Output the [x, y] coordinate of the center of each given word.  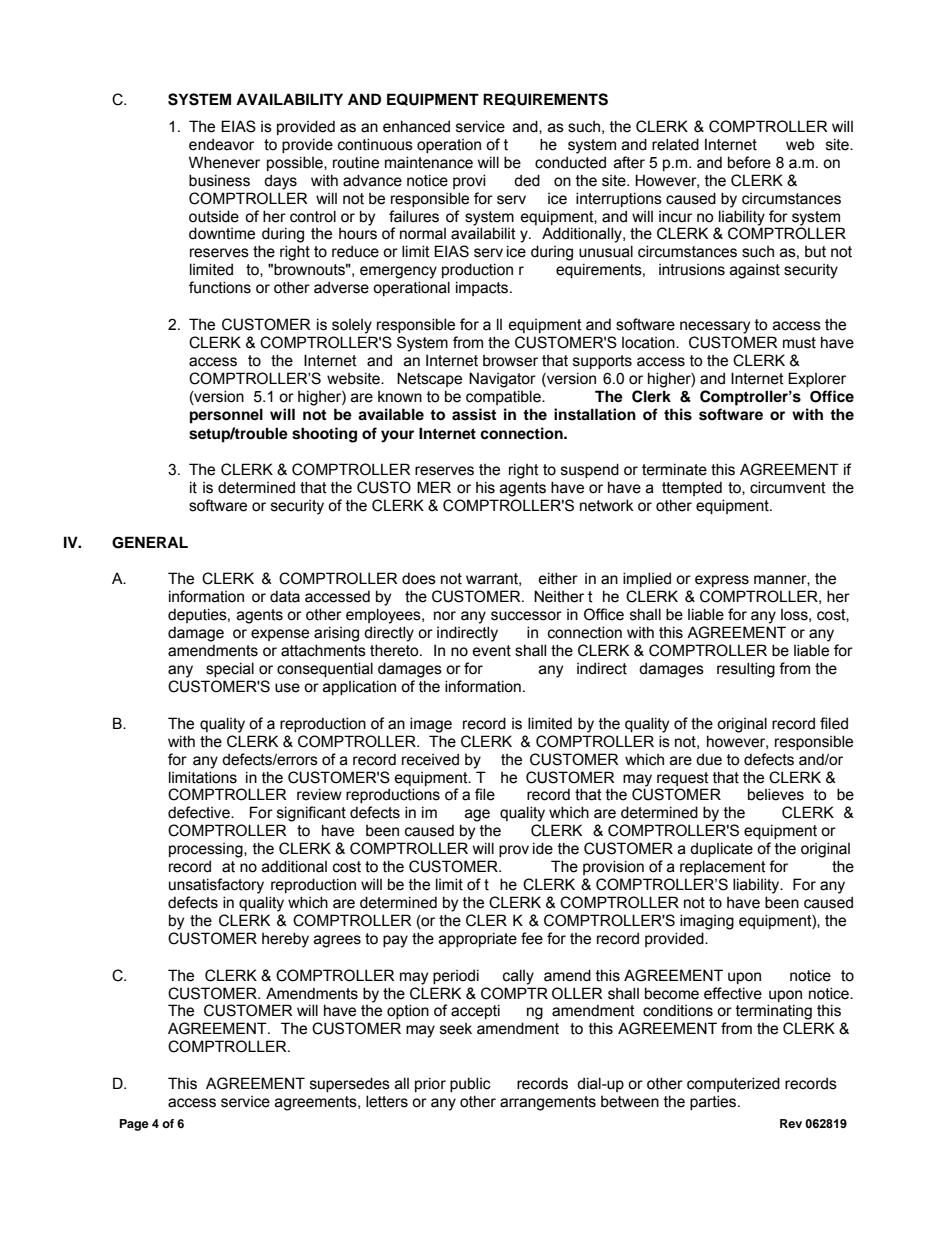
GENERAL [150, 542]
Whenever [224, 162]
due [709, 759]
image [431, 725]
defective [200, 812]
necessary [715, 327]
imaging [707, 922]
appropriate [478, 939]
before [749, 162]
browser [510, 361]
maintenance [429, 162]
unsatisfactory [216, 886]
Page [134, 1125]
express [722, 581]
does [419, 578]
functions [220, 287]
